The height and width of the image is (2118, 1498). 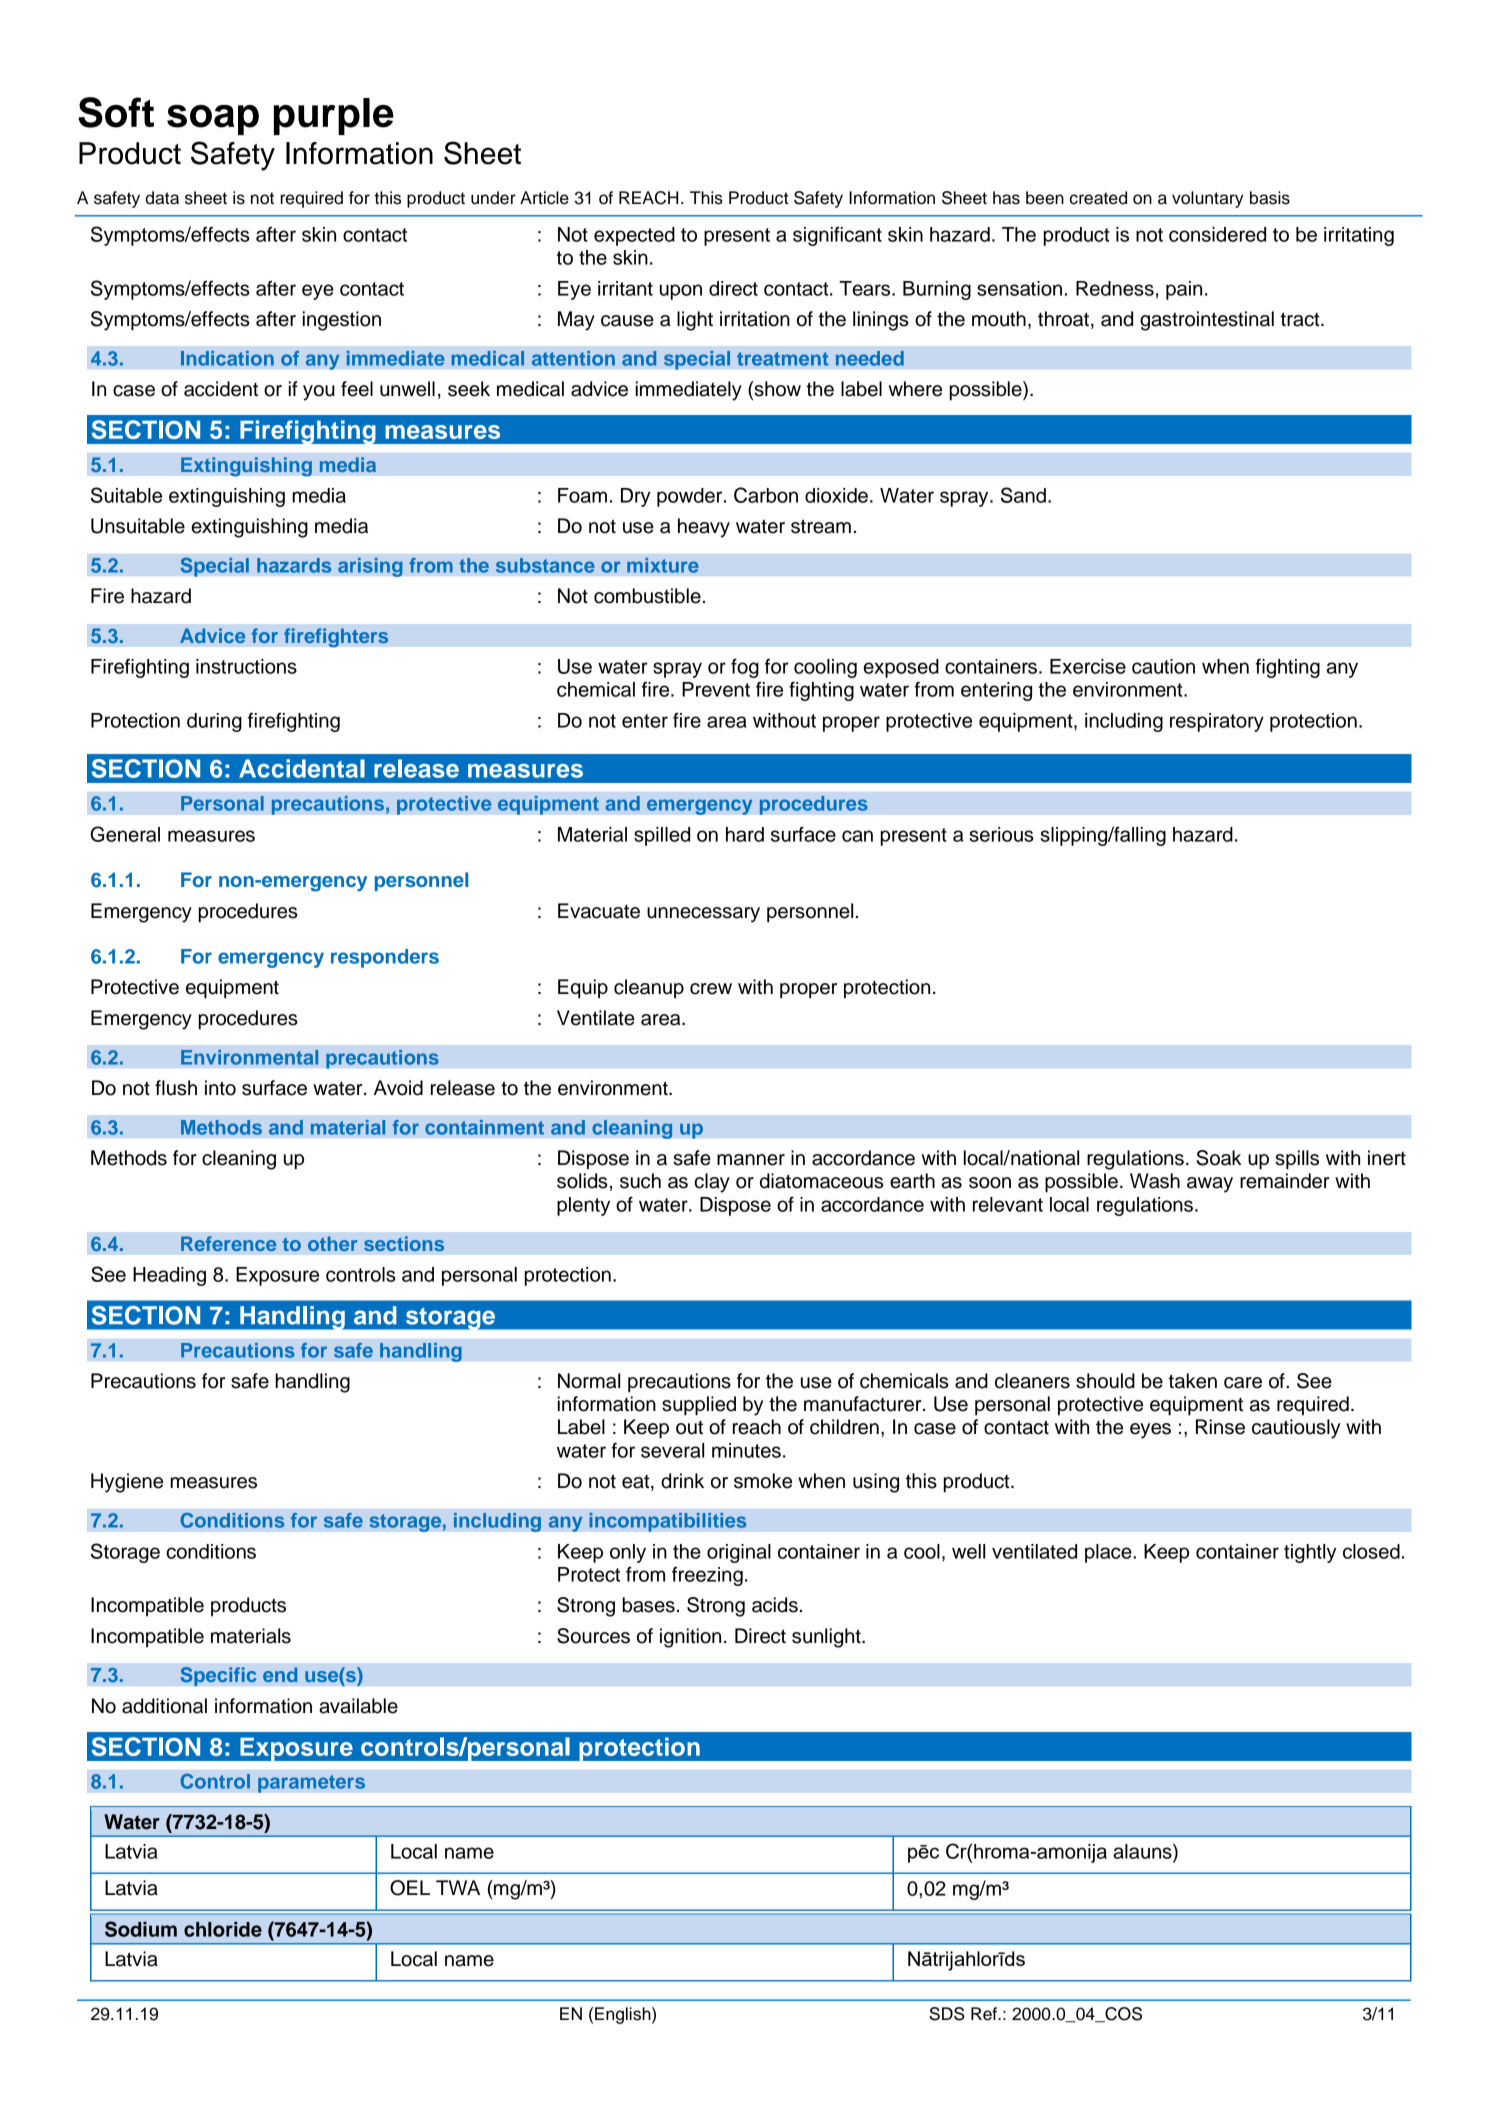 What do you see at coordinates (763, 1481) in the image?
I see `smoke` at bounding box center [763, 1481].
